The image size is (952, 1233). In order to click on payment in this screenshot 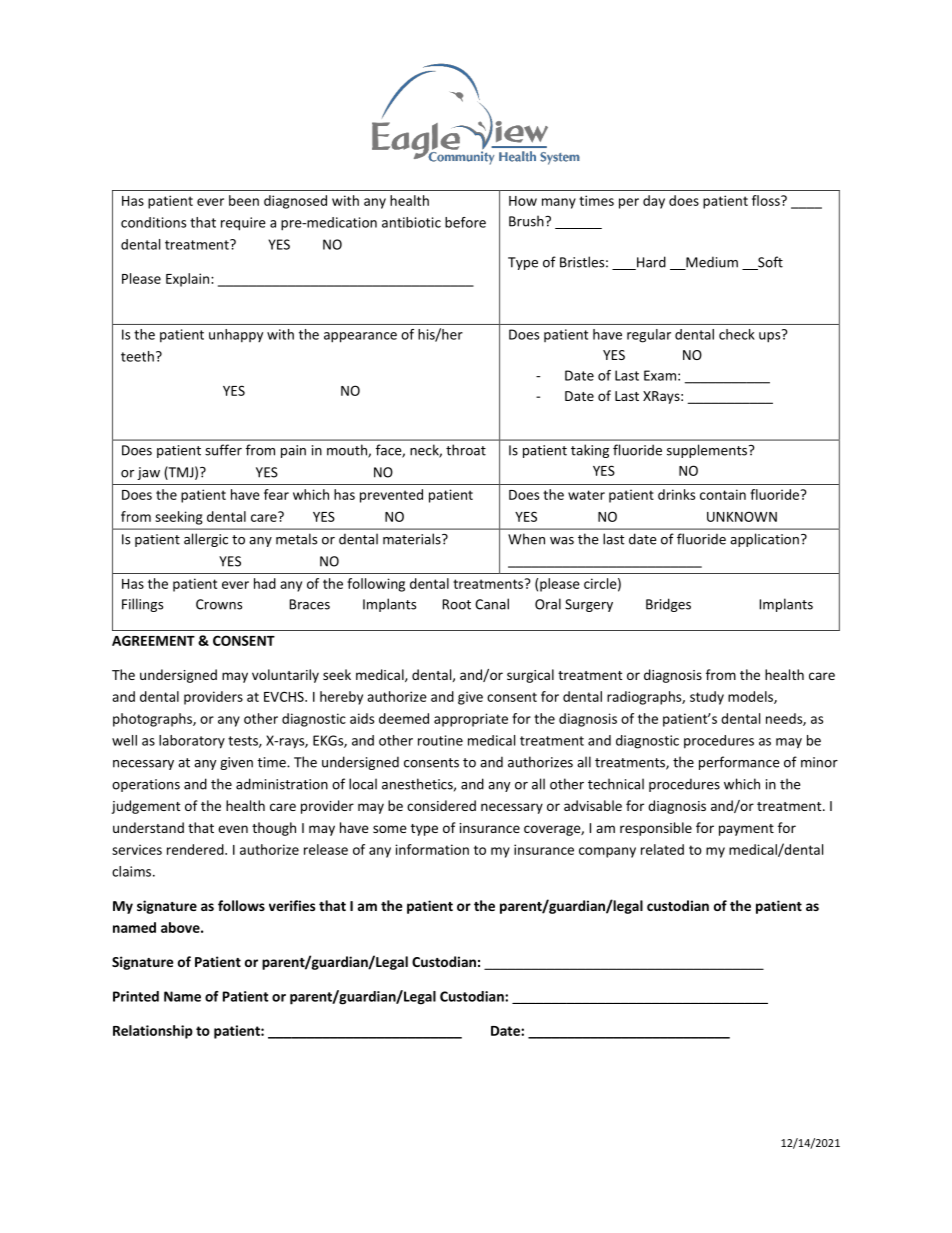, I will do `click(746, 830)`.
